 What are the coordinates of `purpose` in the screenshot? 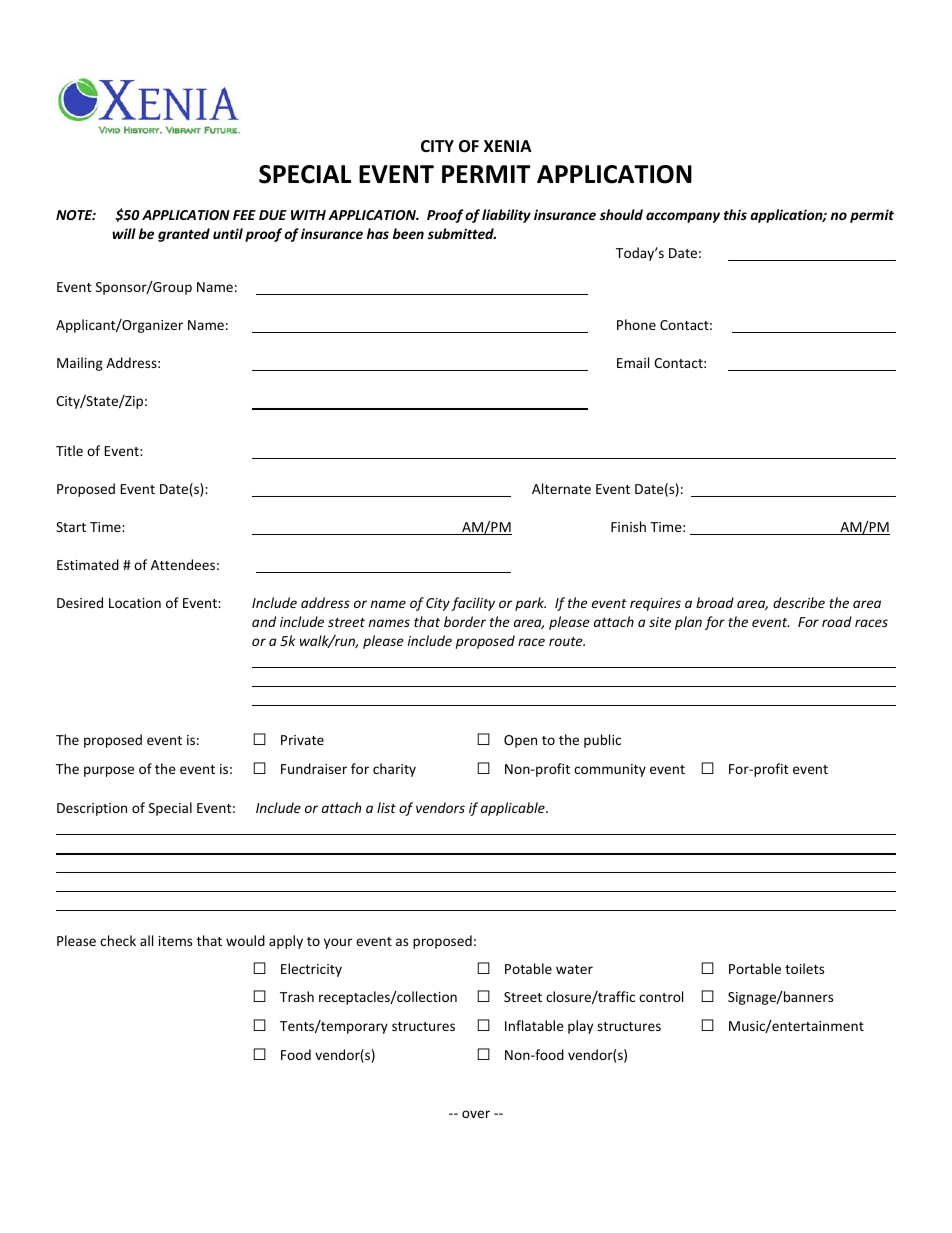 It's located at (109, 771).
